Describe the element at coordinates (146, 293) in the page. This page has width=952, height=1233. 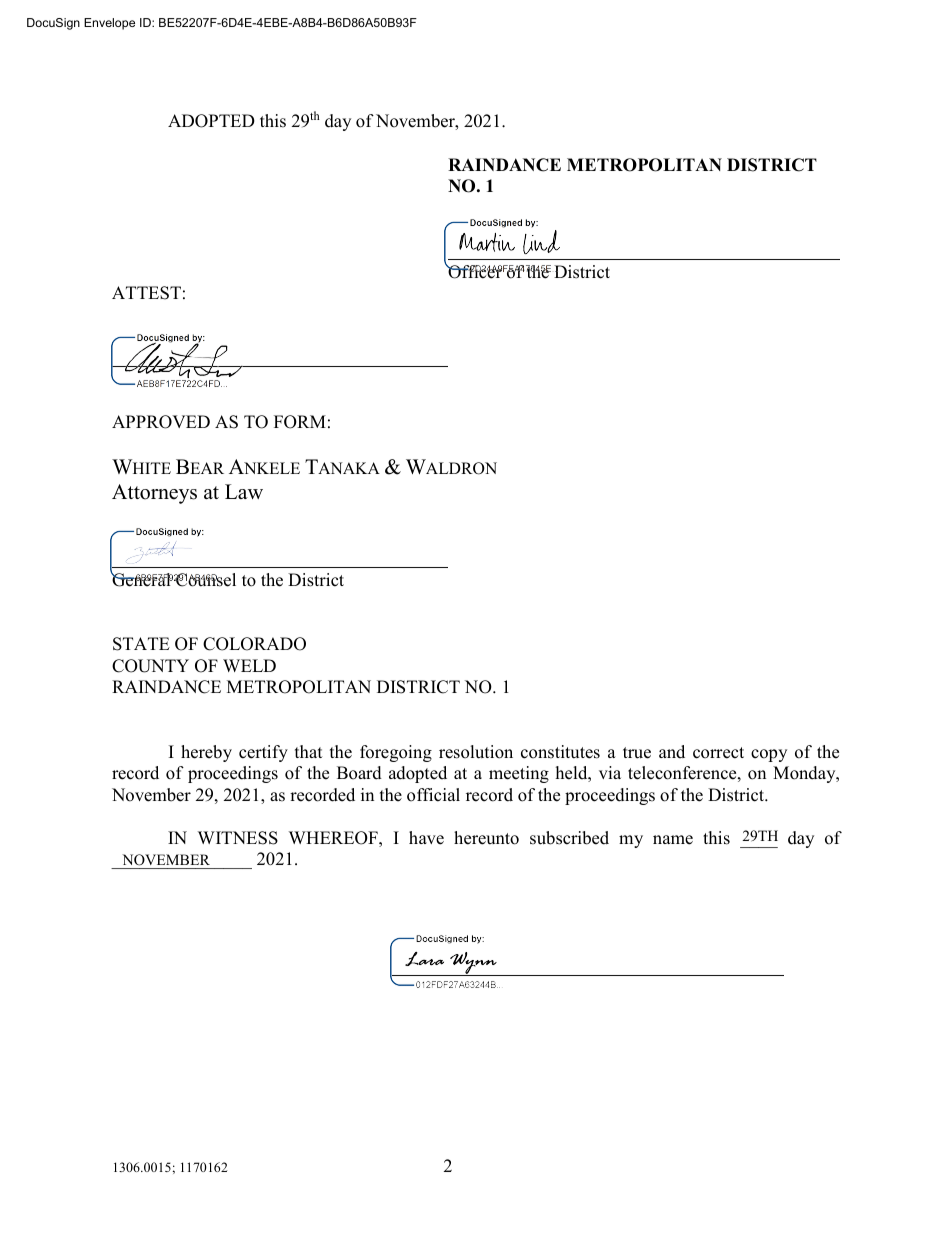
I see `ATTEST` at that location.
